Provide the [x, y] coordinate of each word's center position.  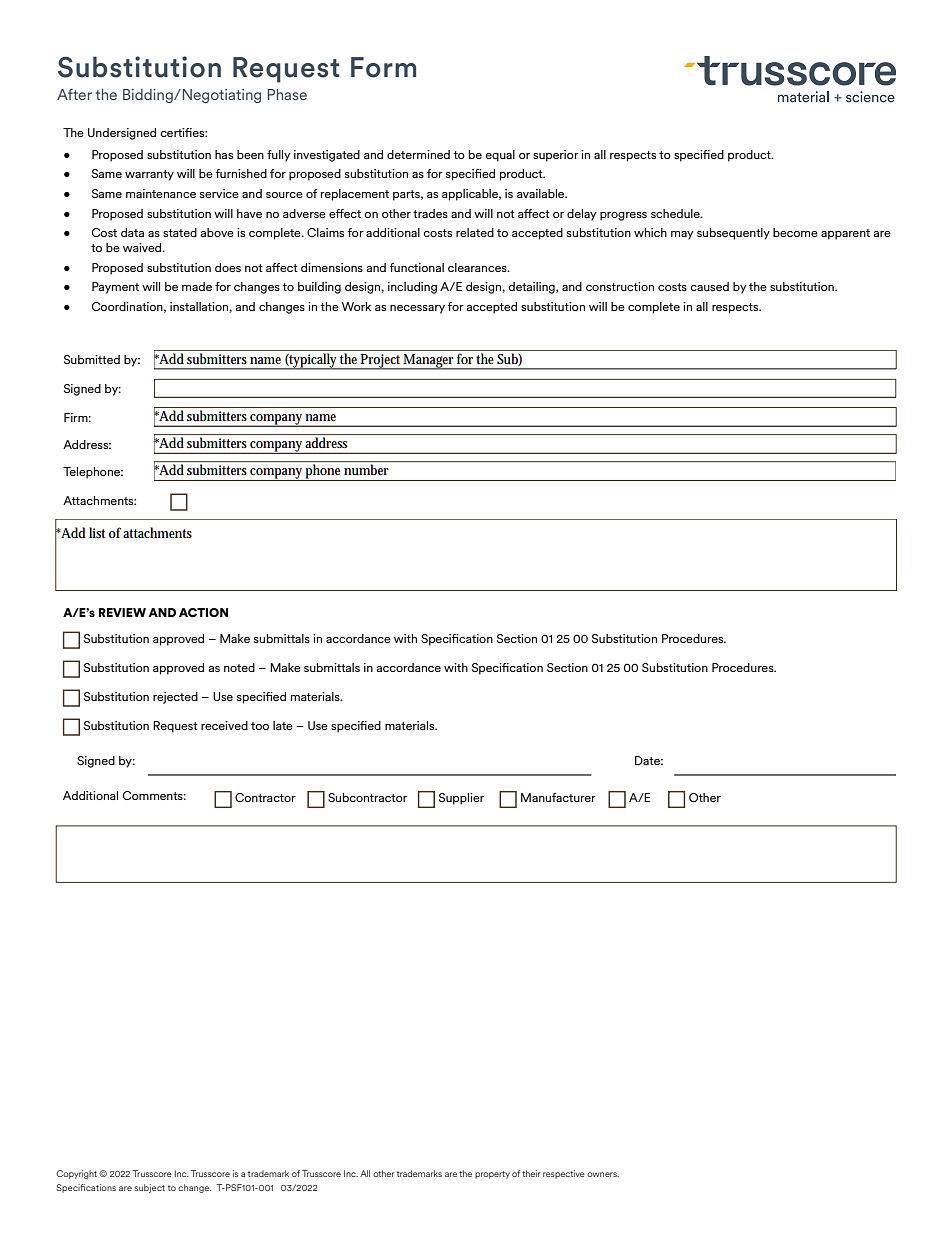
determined [418, 154]
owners [603, 1174]
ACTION [203, 612]
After [74, 94]
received [224, 725]
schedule [676, 213]
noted [239, 667]
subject [150, 1188]
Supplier [461, 799]
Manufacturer [558, 797]
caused [710, 286]
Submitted [92, 359]
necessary [417, 309]
